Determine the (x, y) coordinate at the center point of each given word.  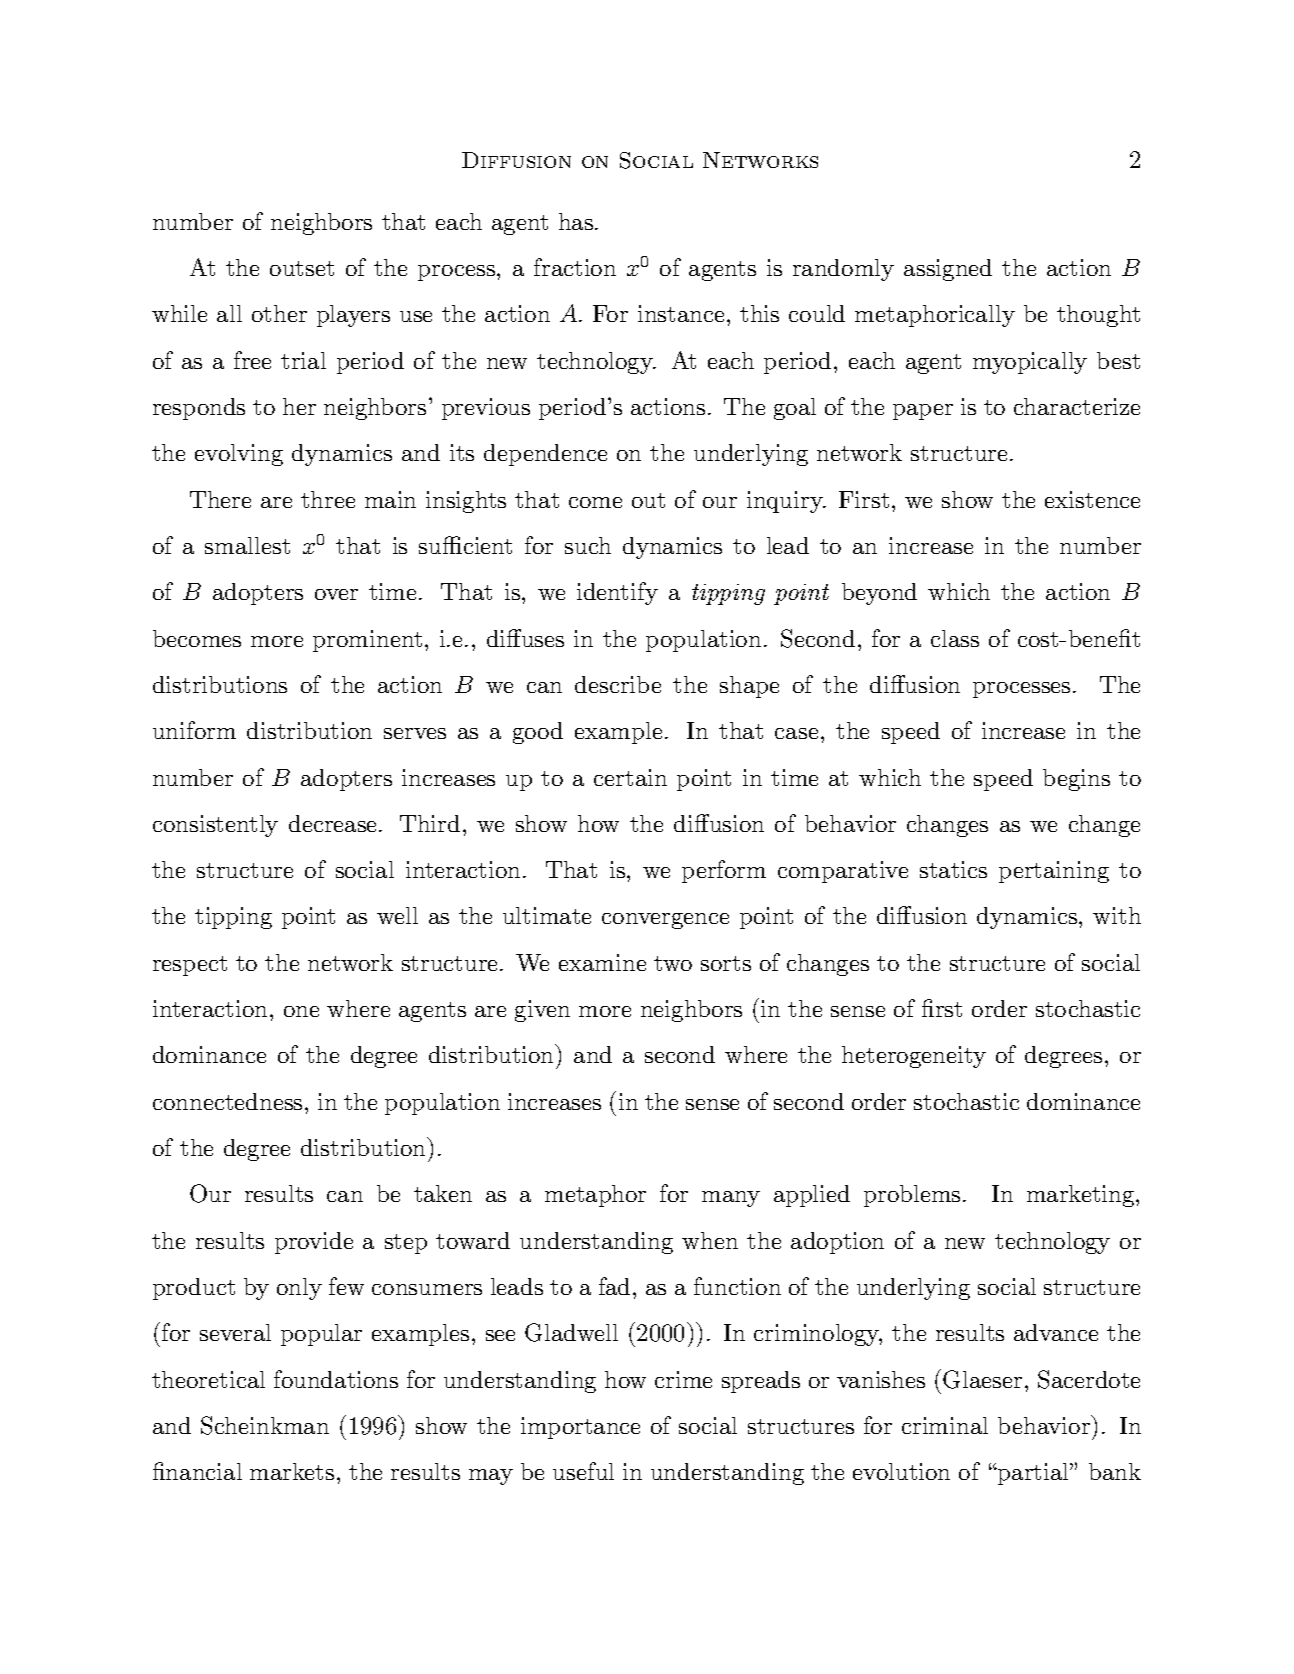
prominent (367, 641)
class (955, 638)
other (279, 313)
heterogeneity (914, 1057)
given (542, 1011)
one (301, 1011)
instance (681, 313)
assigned (948, 270)
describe (618, 684)
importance (580, 1428)
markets (292, 1471)
